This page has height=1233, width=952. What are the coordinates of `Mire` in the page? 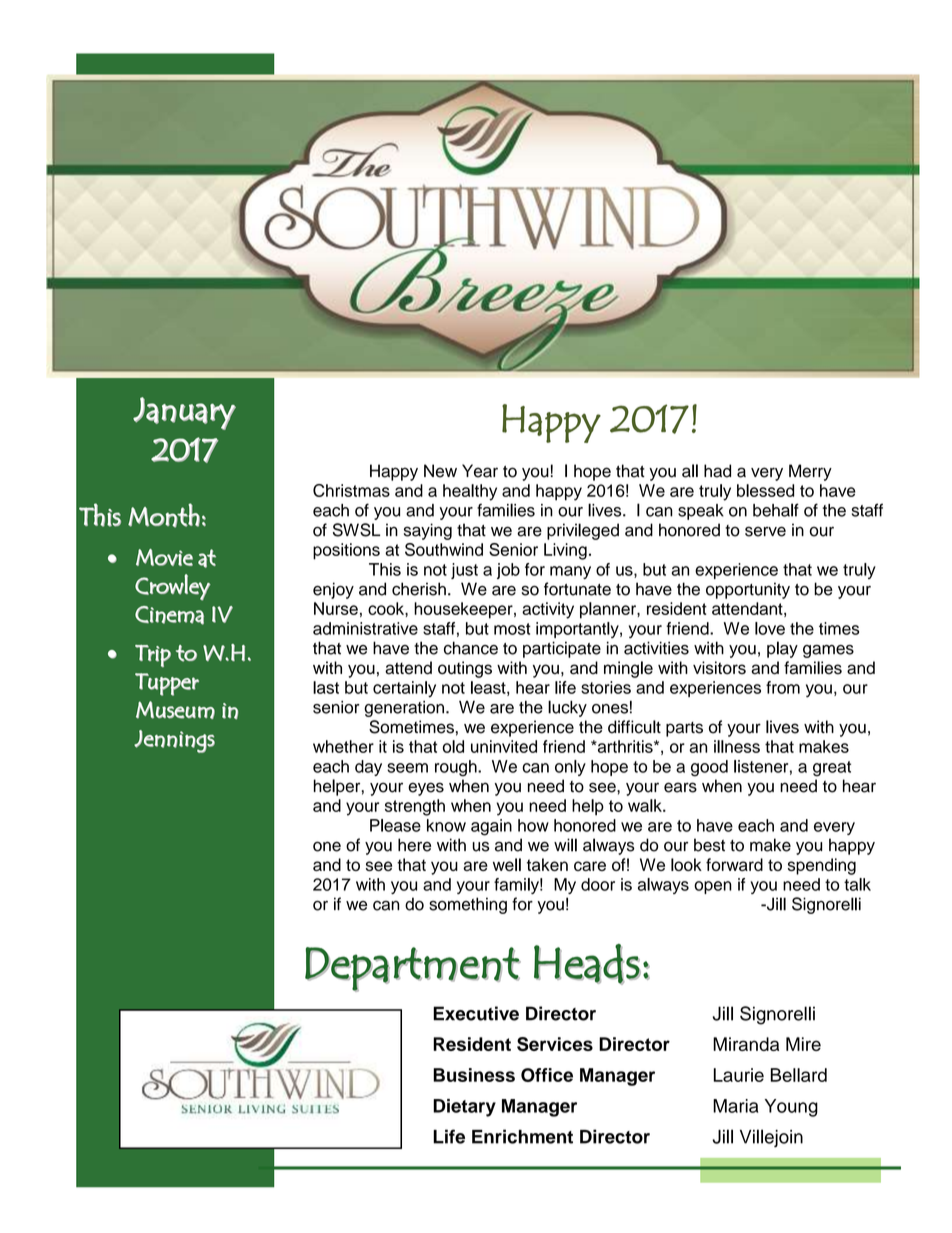 It's located at (803, 1044).
